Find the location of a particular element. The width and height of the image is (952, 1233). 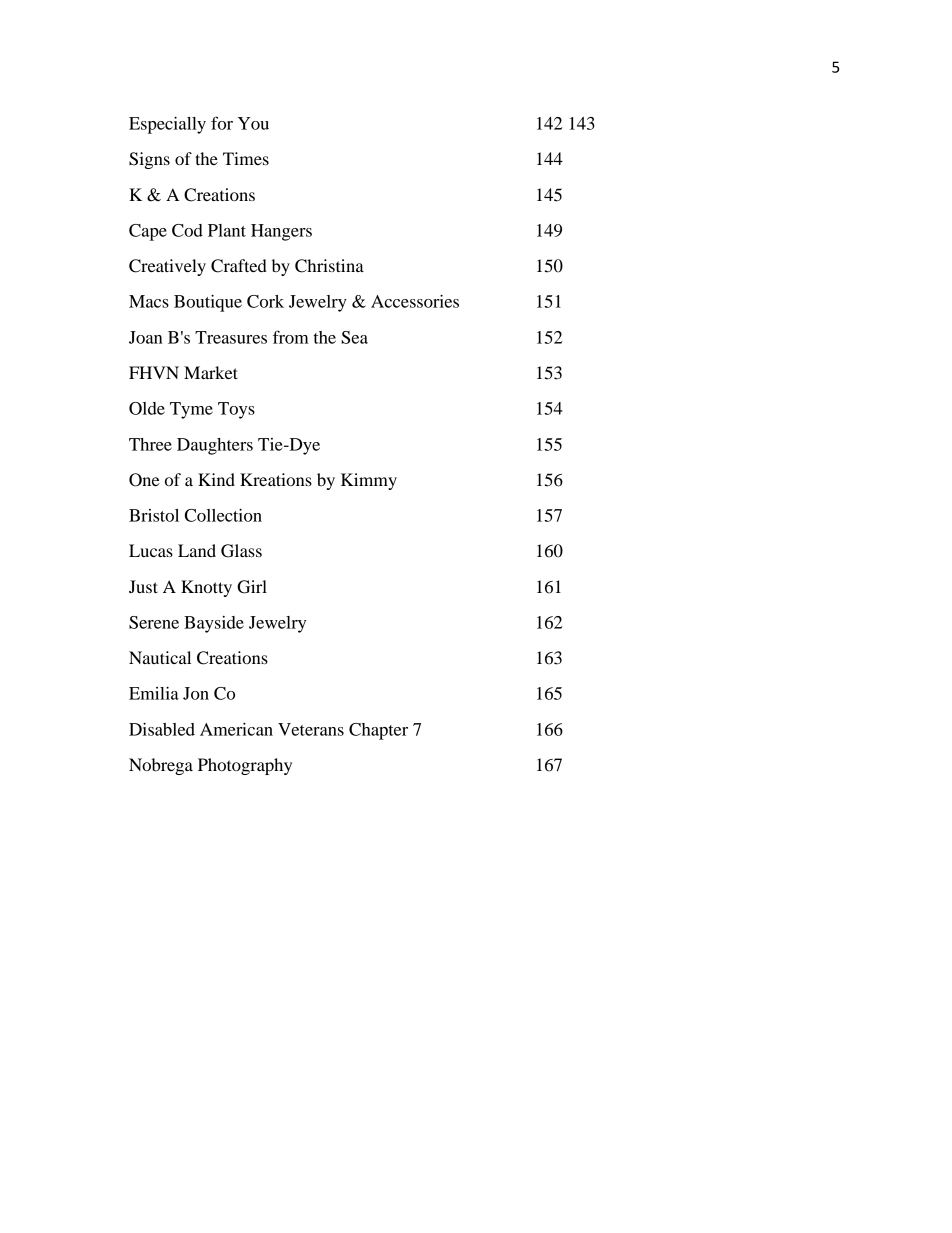

Girl is located at coordinates (252, 587).
